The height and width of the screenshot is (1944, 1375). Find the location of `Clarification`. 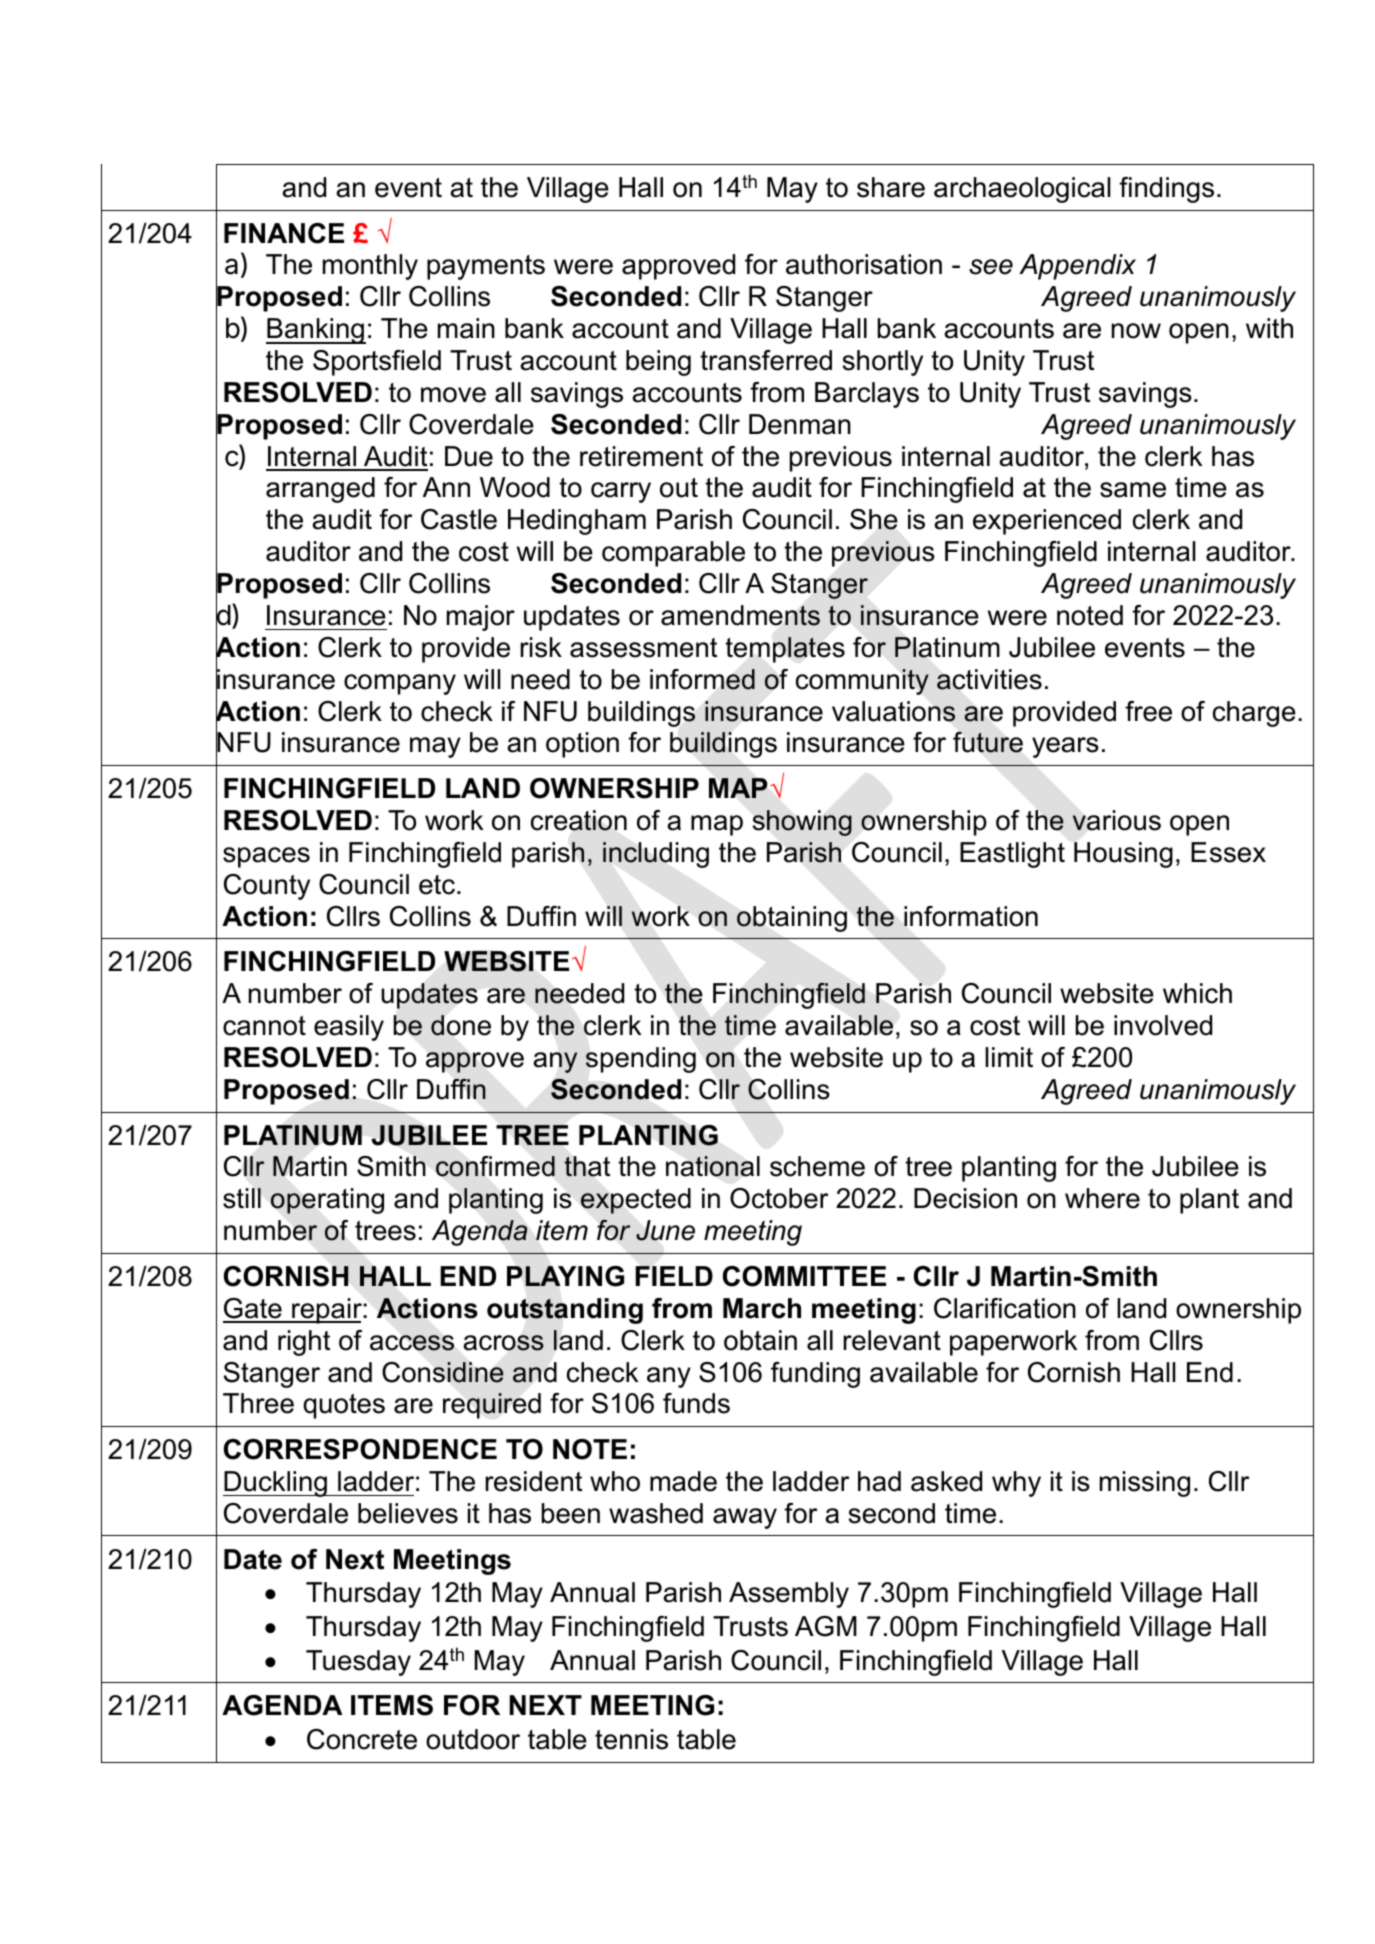

Clarification is located at coordinates (1005, 1308).
